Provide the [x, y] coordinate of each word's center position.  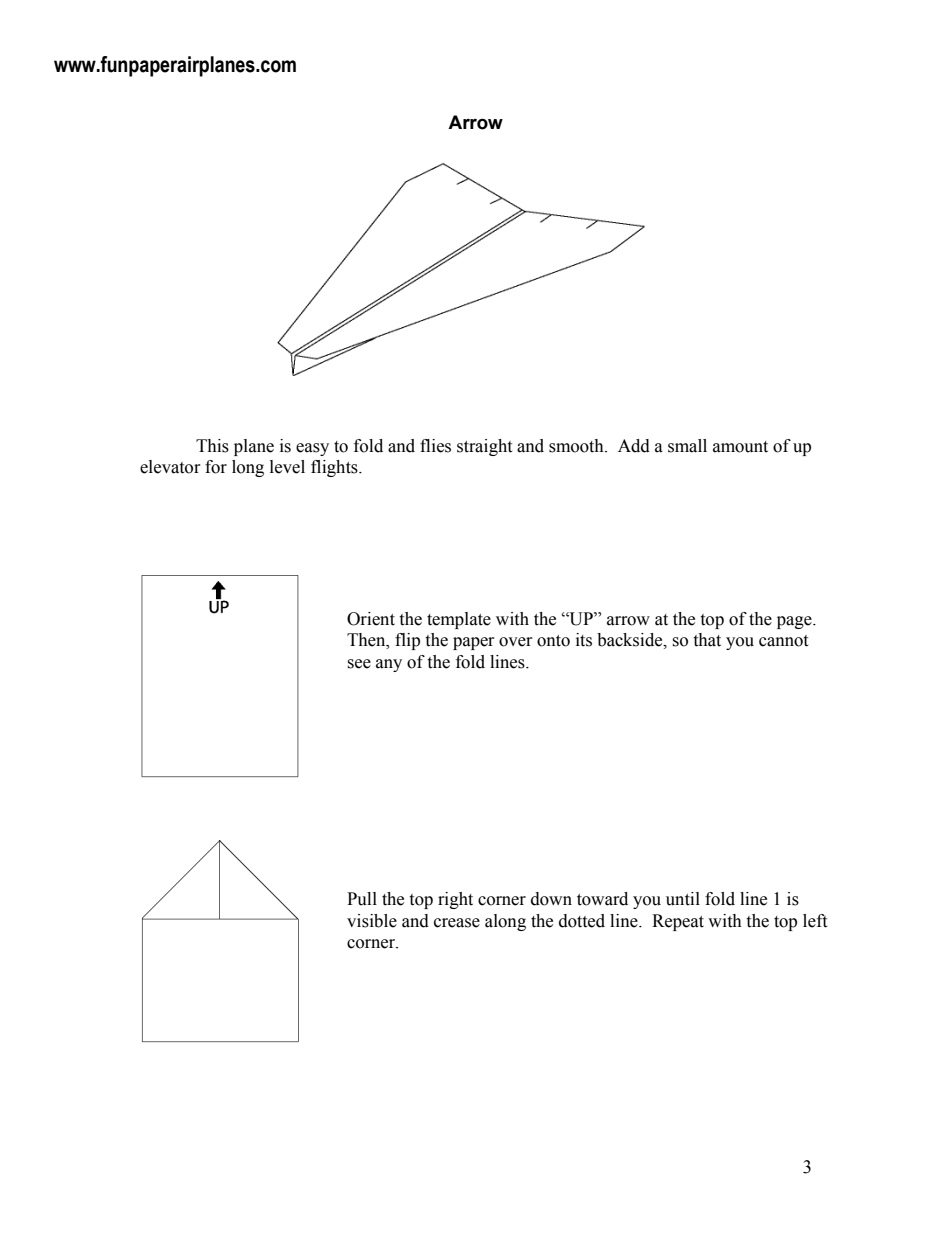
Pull [362, 899]
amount [740, 447]
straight [484, 447]
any [389, 665]
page [795, 622]
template [459, 620]
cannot [783, 641]
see [359, 664]
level [287, 467]
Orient [371, 619]
